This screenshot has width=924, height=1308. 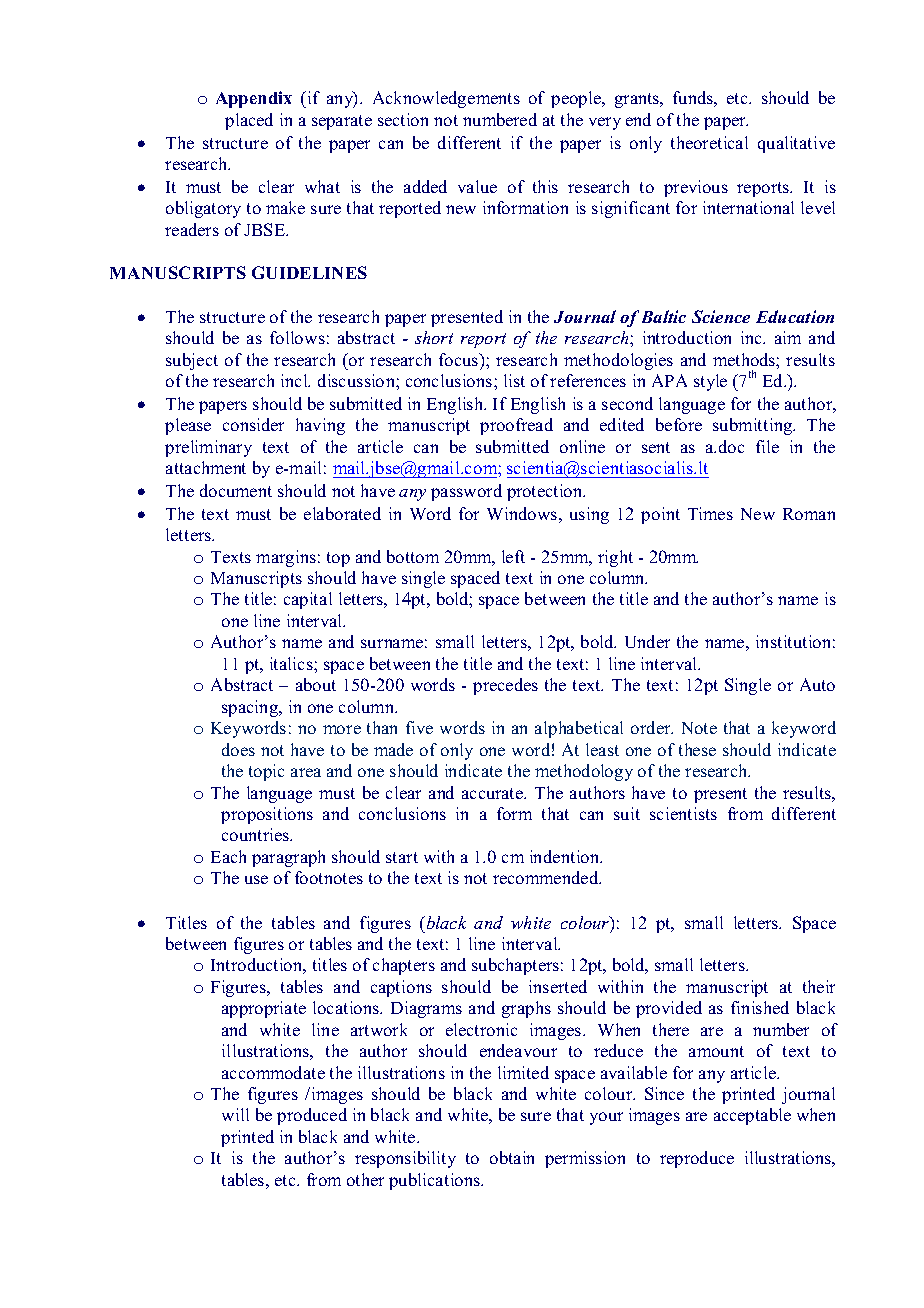 What do you see at coordinates (512, 1157) in the screenshot?
I see `obtain` at bounding box center [512, 1157].
